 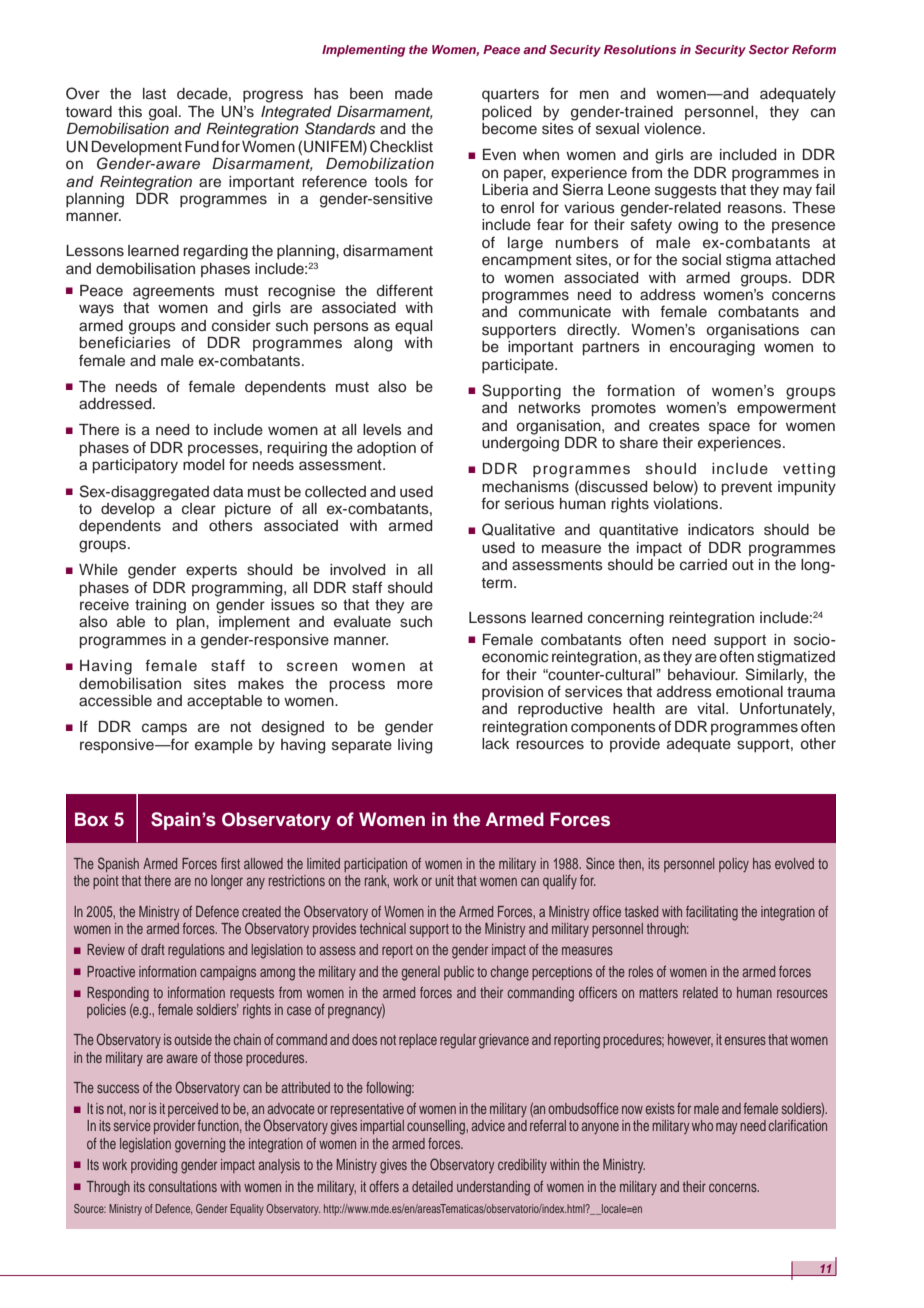 What do you see at coordinates (362, 622) in the image?
I see `evaluate` at bounding box center [362, 622].
